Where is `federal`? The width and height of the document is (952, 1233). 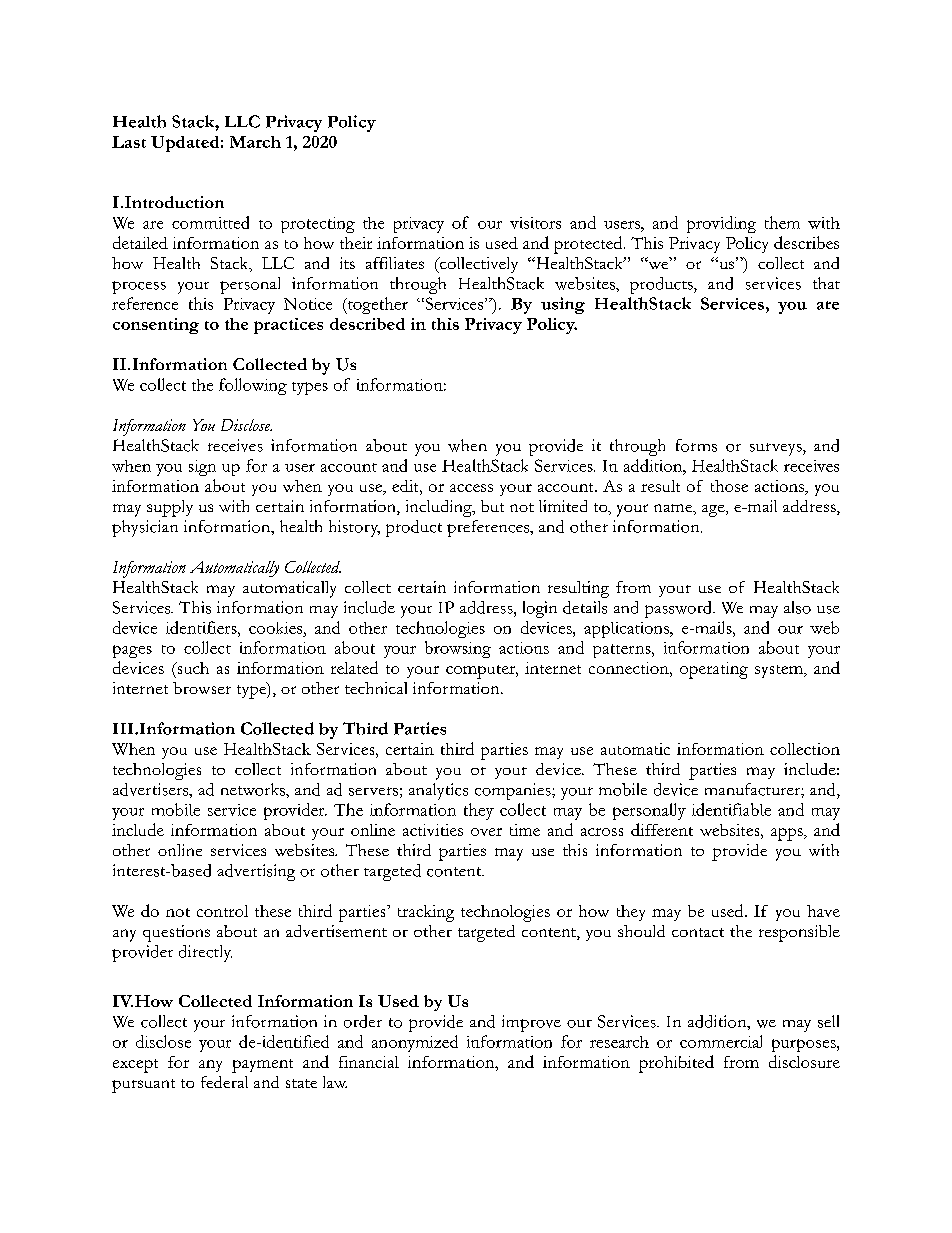
federal is located at coordinates (224, 1082).
